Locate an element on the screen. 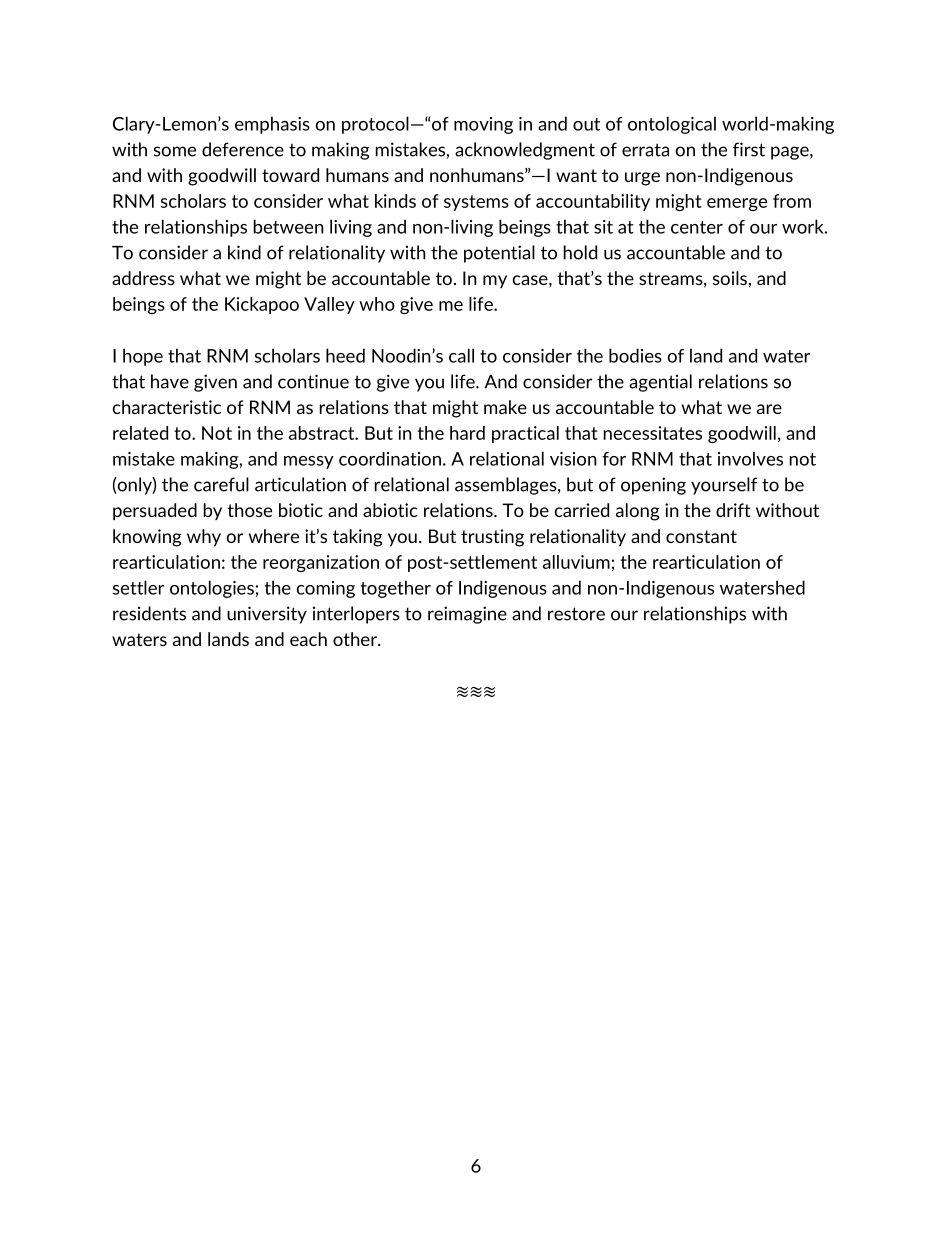 The width and height of the screenshot is (952, 1233). soils is located at coordinates (730, 278).
